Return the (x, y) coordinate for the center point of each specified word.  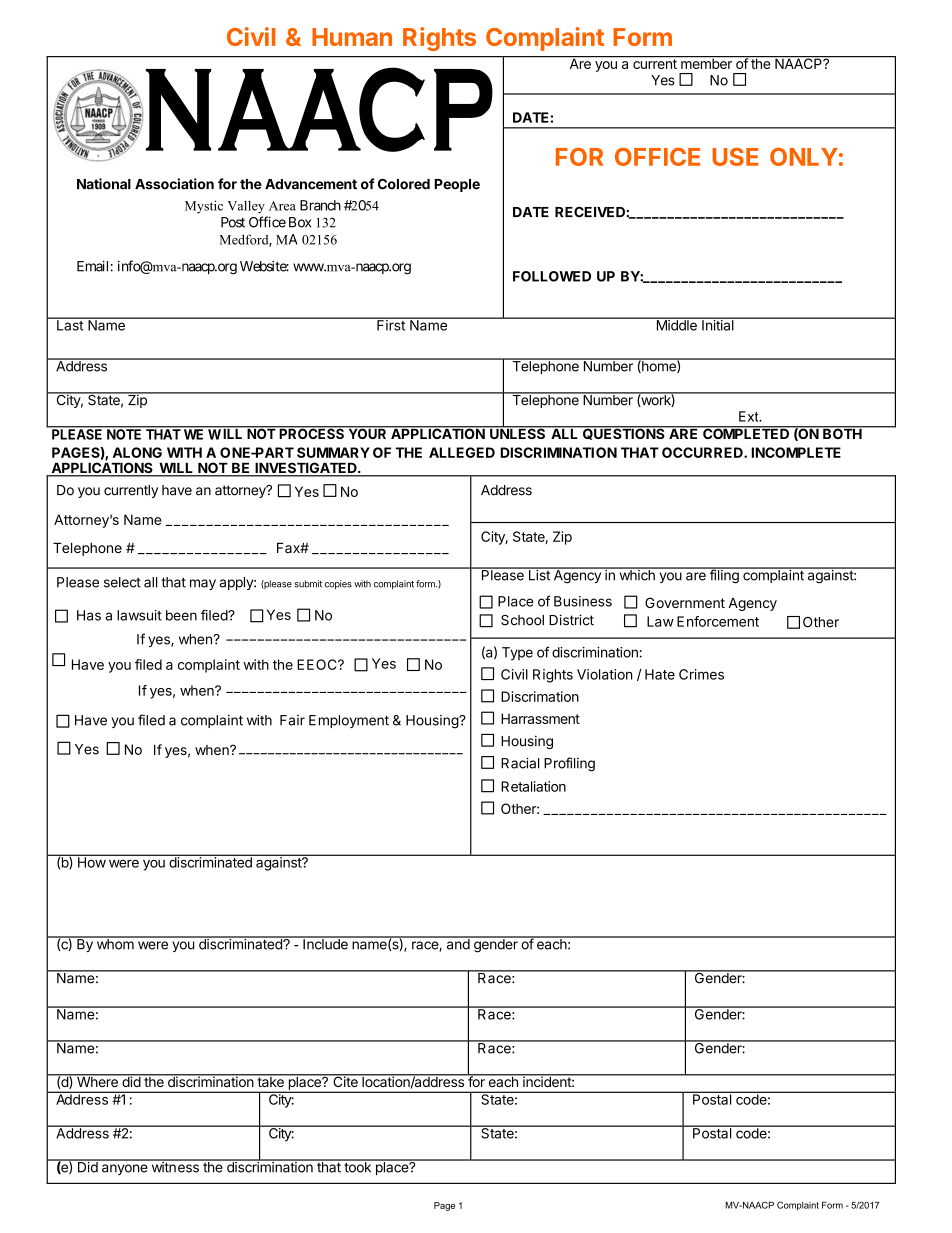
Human (352, 37)
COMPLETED (746, 432)
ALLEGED (462, 452)
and (457, 943)
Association (174, 184)
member (706, 62)
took (358, 1166)
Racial (520, 763)
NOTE (124, 433)
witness (175, 1166)
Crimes (701, 674)
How (91, 861)
